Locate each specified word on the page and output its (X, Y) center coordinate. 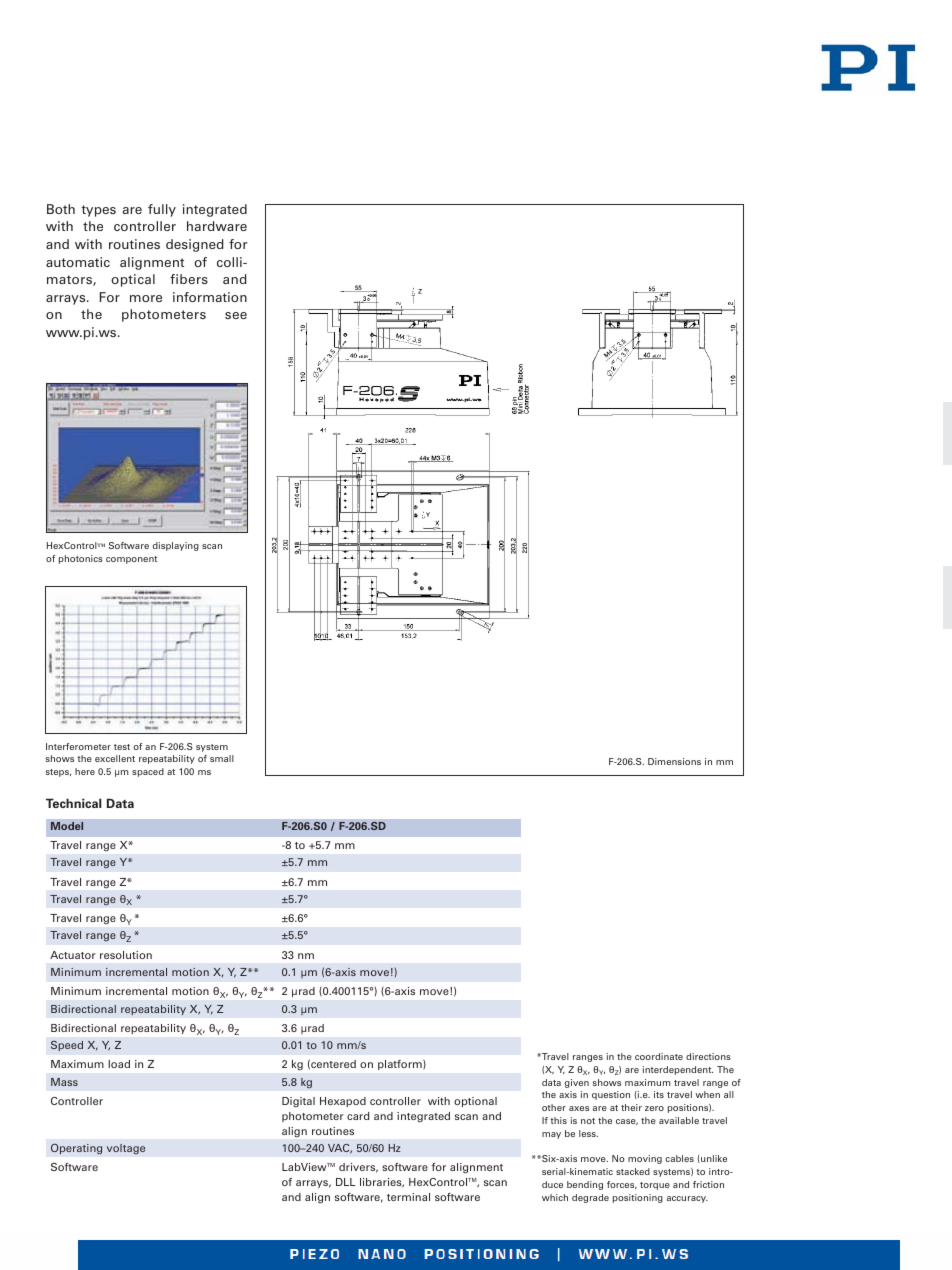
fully (162, 210)
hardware (217, 226)
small (222, 758)
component (131, 560)
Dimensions (674, 761)
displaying (176, 546)
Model (67, 826)
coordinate (659, 1056)
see (236, 315)
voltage (126, 1149)
